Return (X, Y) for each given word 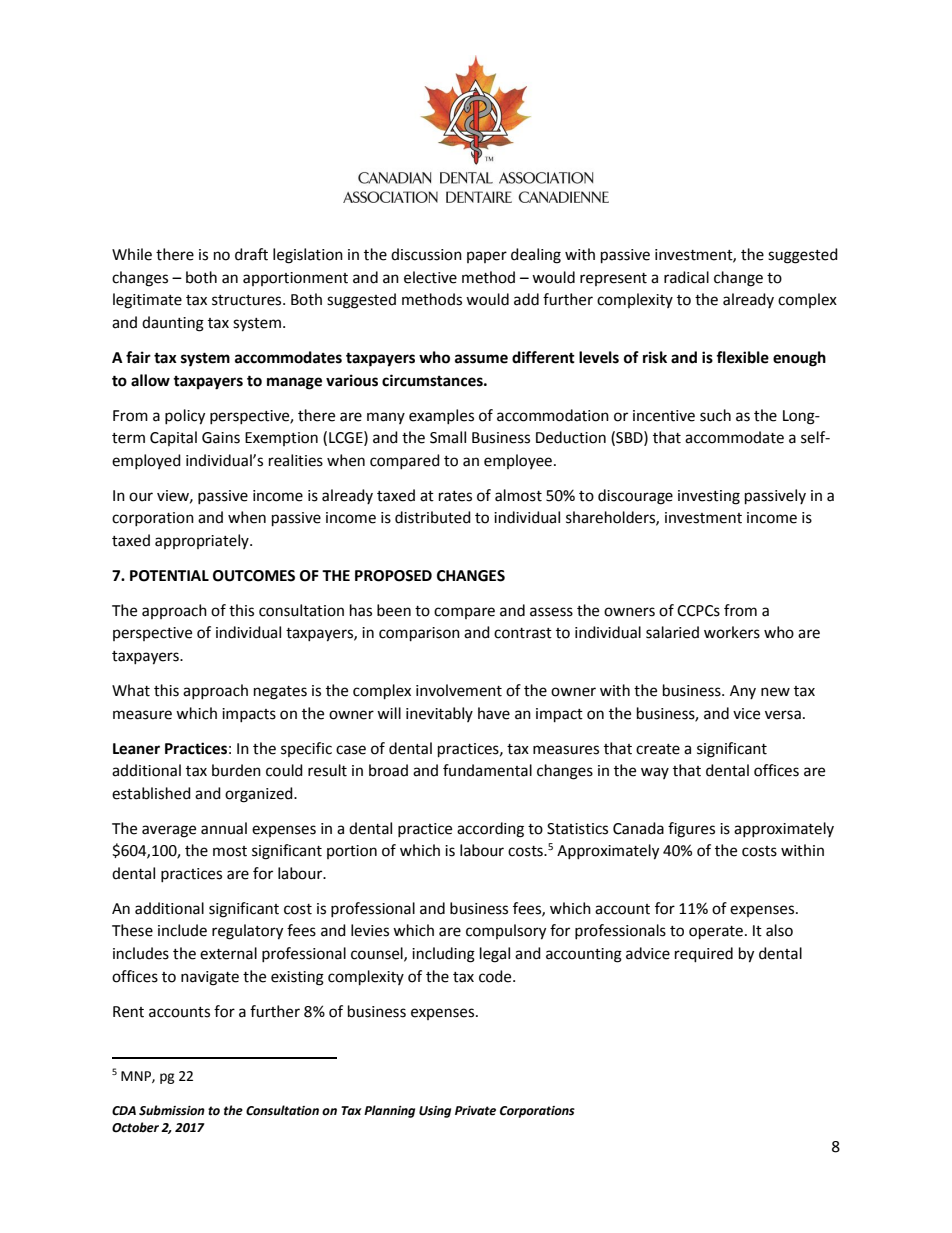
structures (248, 300)
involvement (459, 690)
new (775, 692)
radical (686, 277)
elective (430, 277)
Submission (172, 1110)
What (131, 690)
